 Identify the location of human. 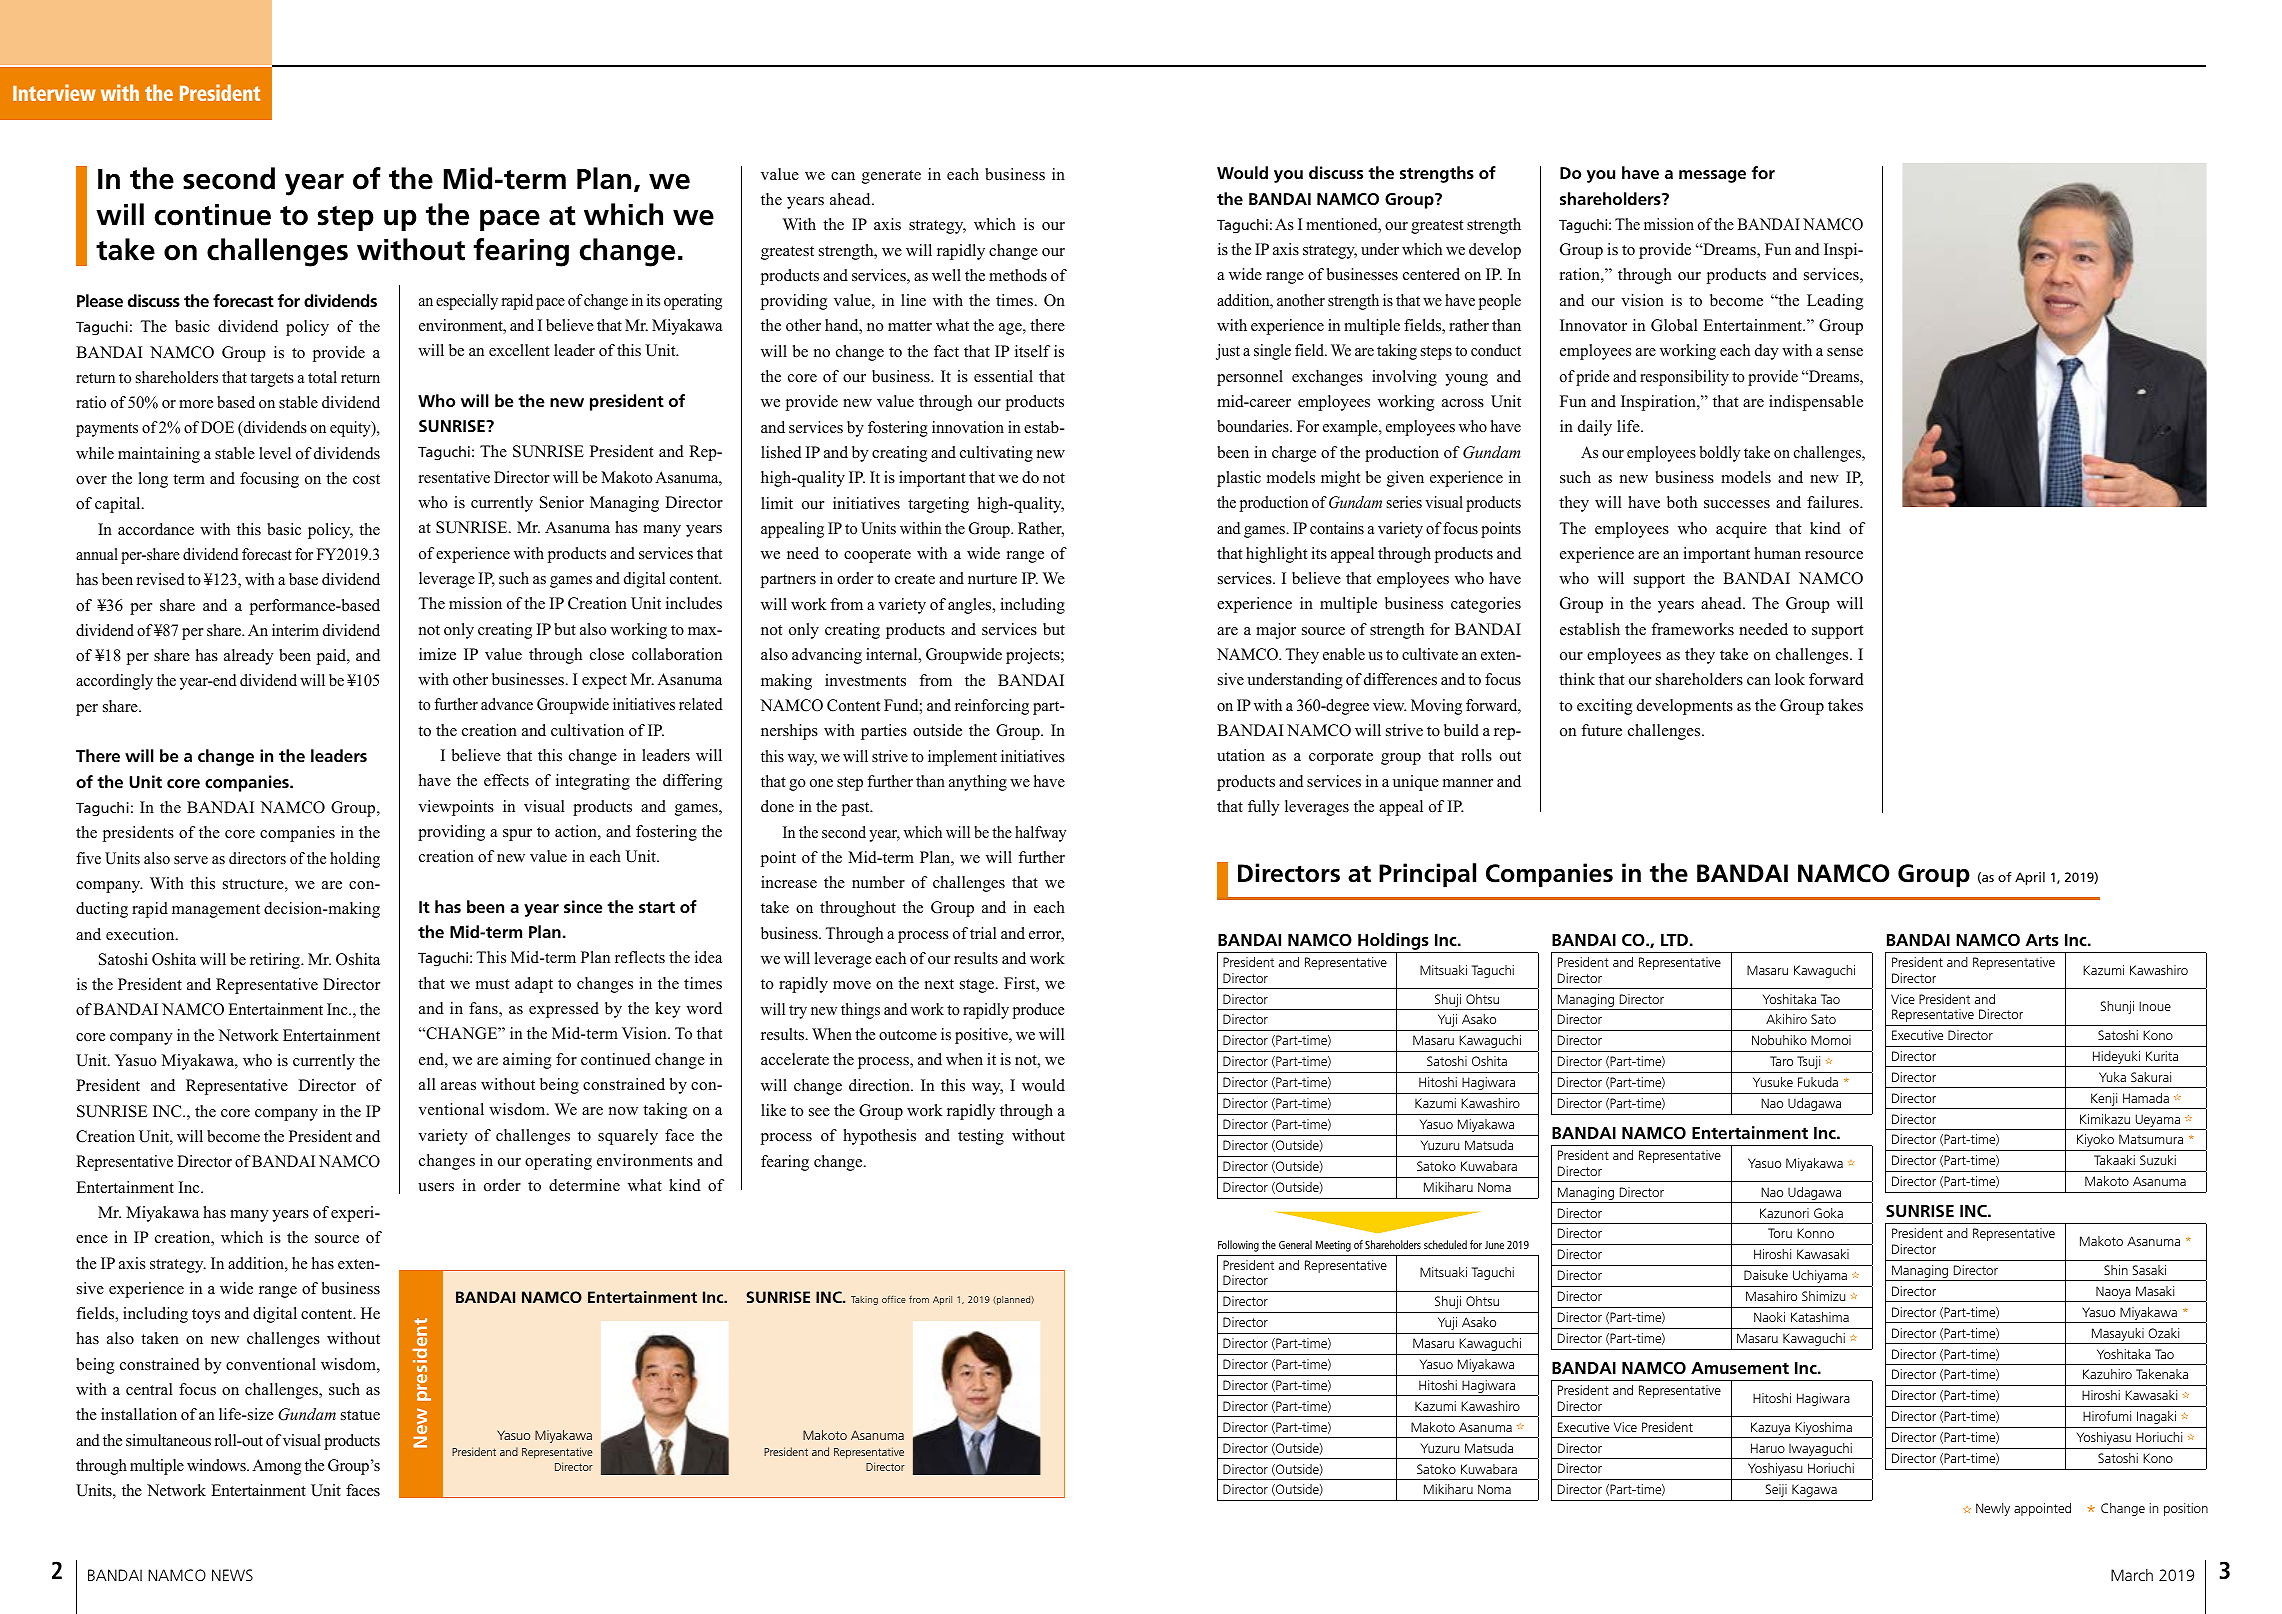
(1777, 553).
